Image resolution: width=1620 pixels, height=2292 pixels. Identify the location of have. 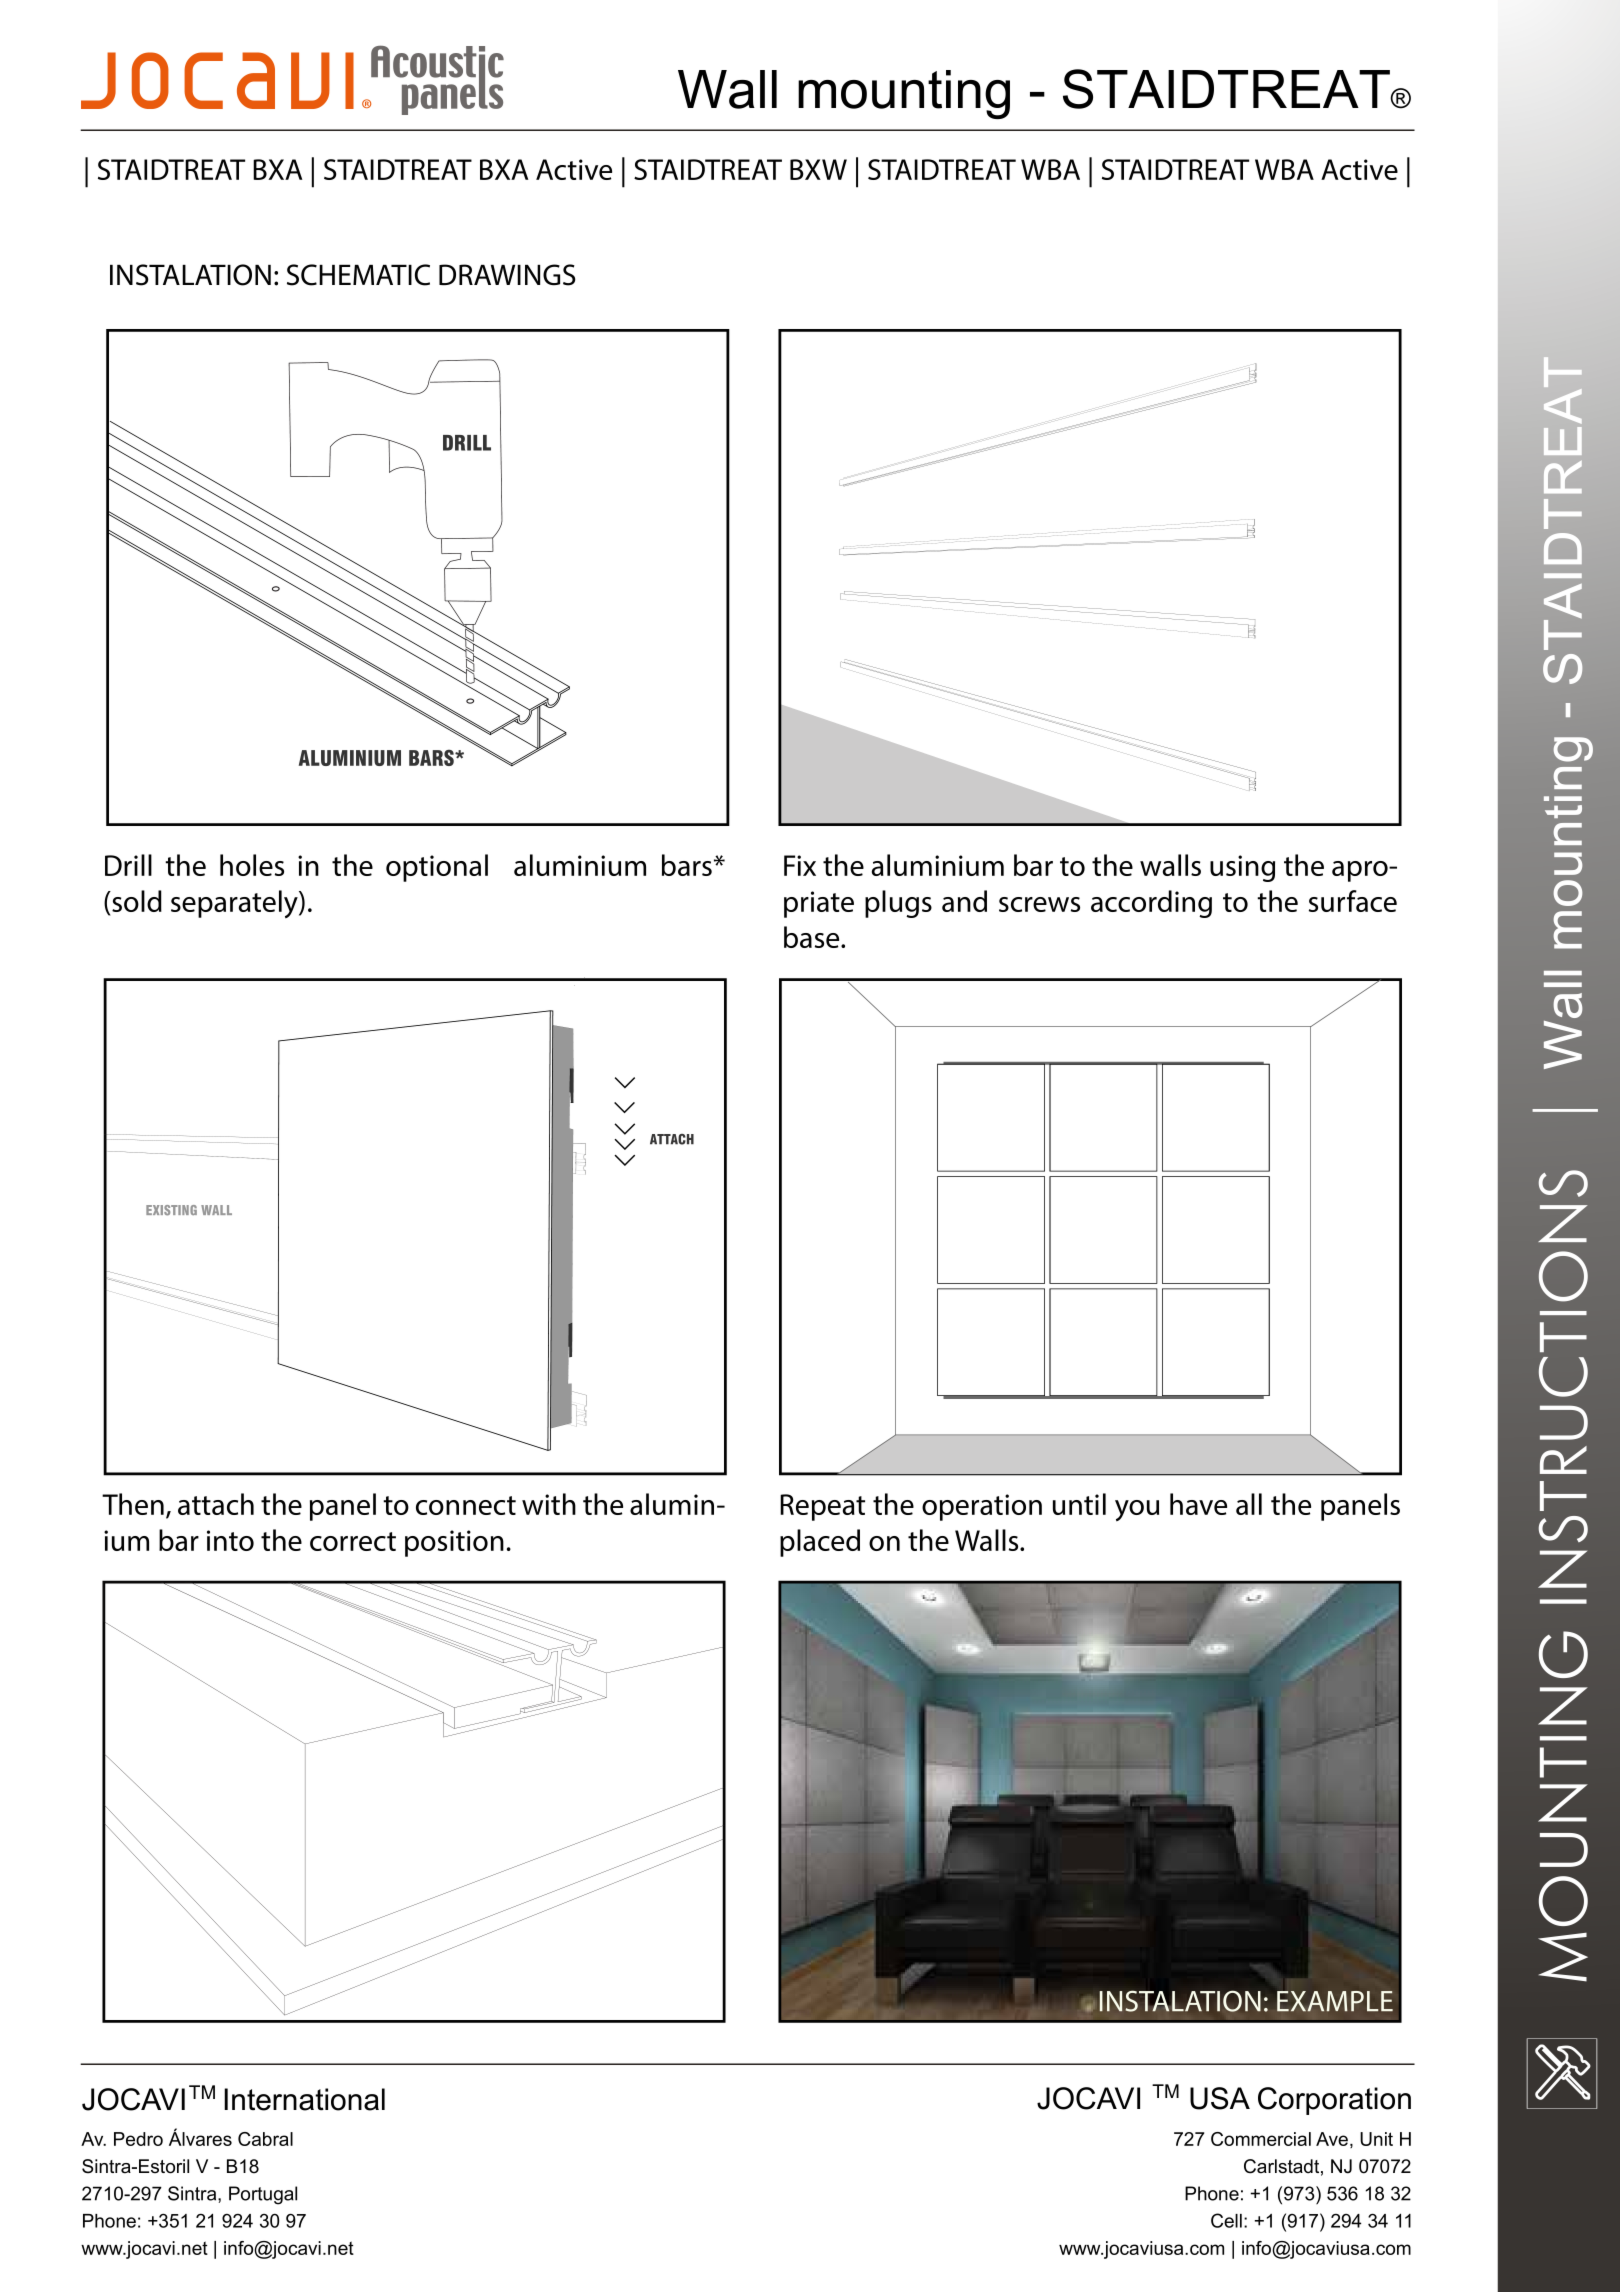
(1198, 1504).
